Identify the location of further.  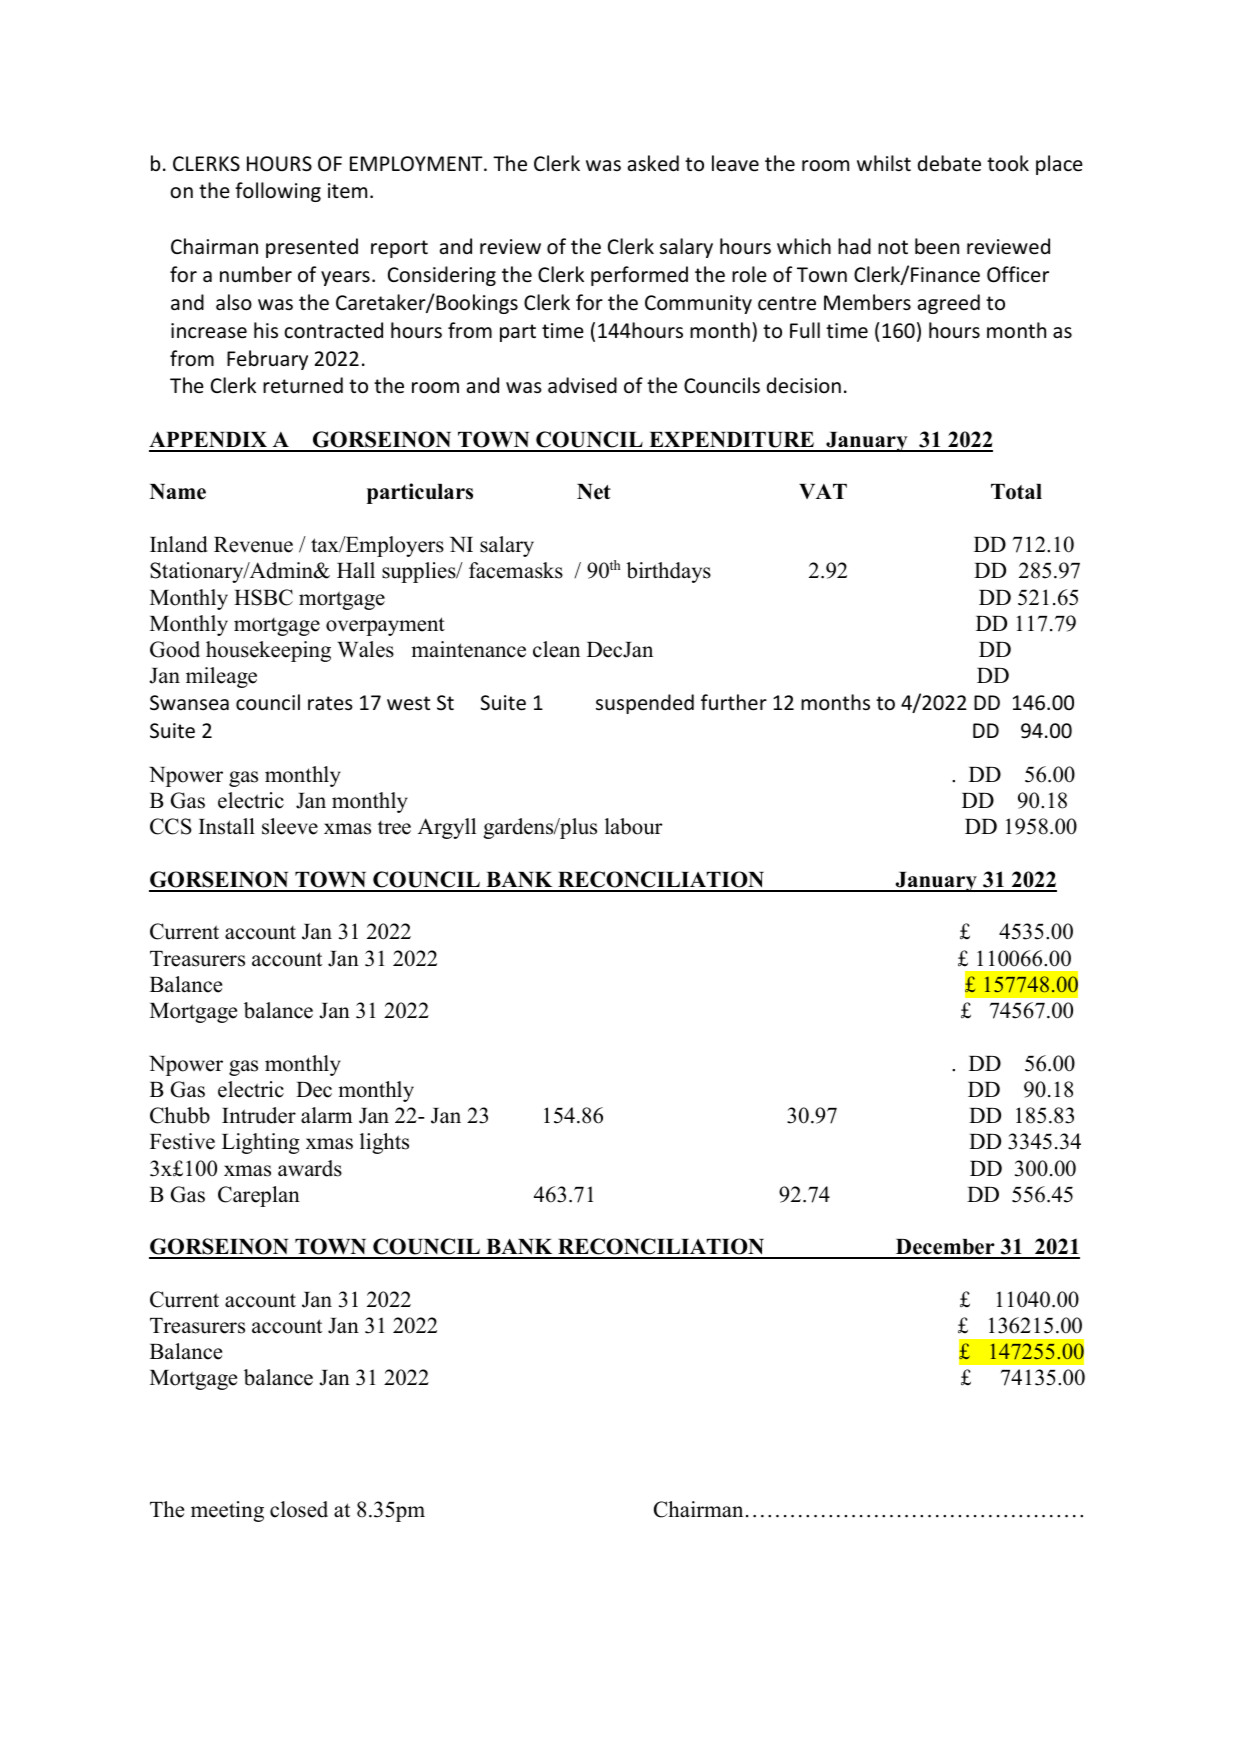
(734, 702).
